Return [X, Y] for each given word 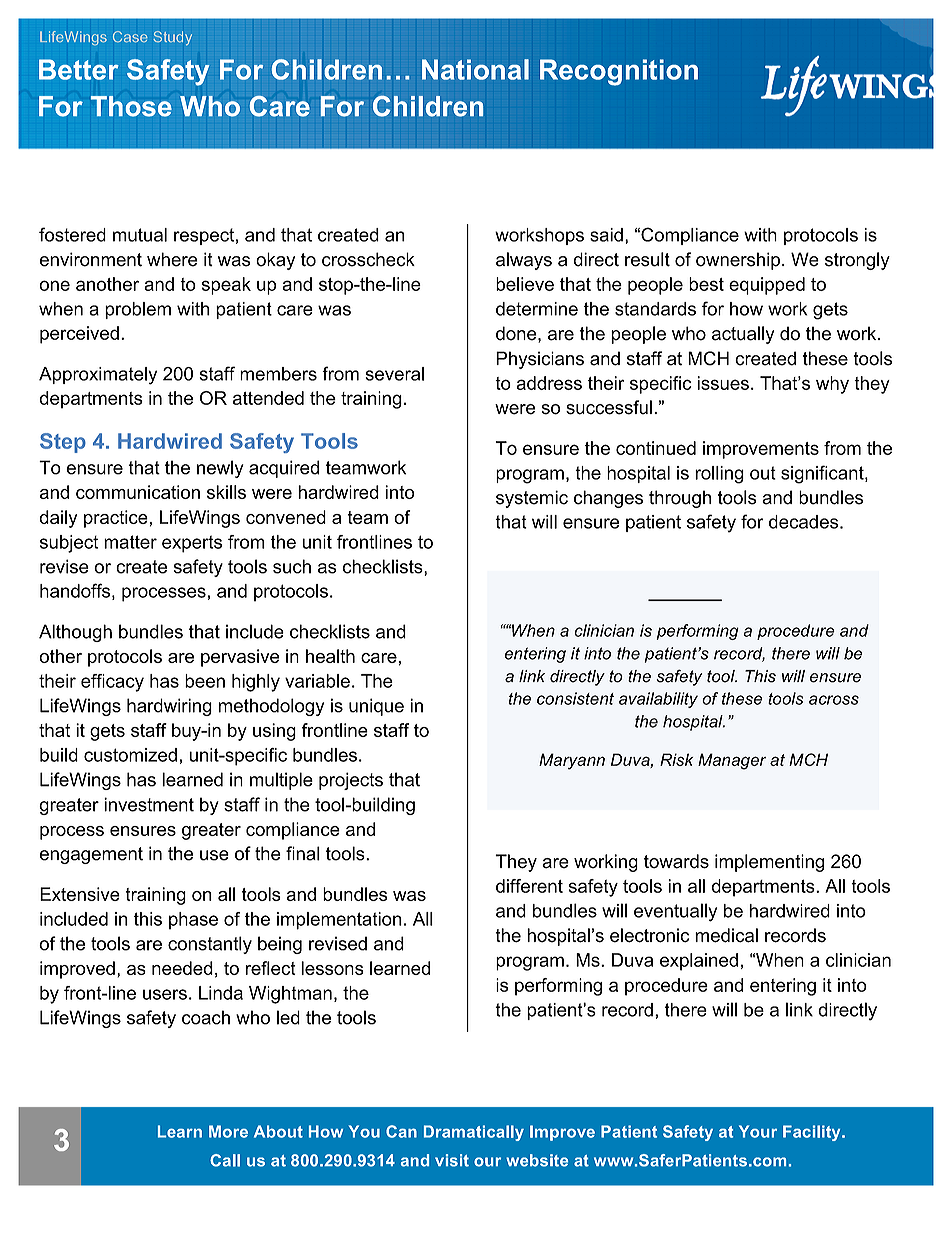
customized [130, 755]
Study [172, 38]
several [394, 374]
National [475, 69]
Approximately [98, 376]
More [228, 1131]
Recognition [619, 72]
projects [351, 781]
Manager [732, 761]
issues [723, 383]
